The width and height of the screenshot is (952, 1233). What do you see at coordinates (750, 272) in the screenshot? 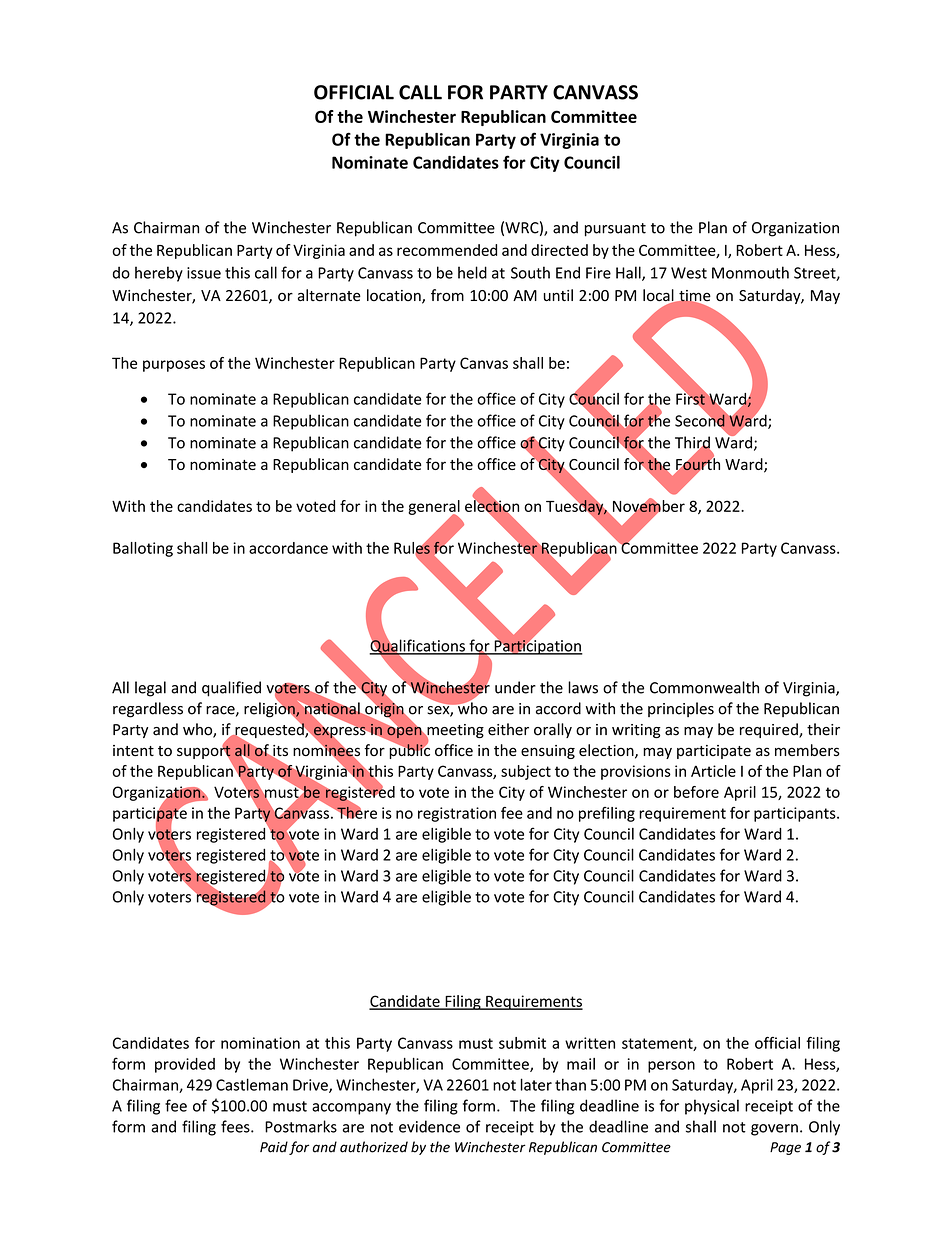
I see `Monmouth` at bounding box center [750, 272].
